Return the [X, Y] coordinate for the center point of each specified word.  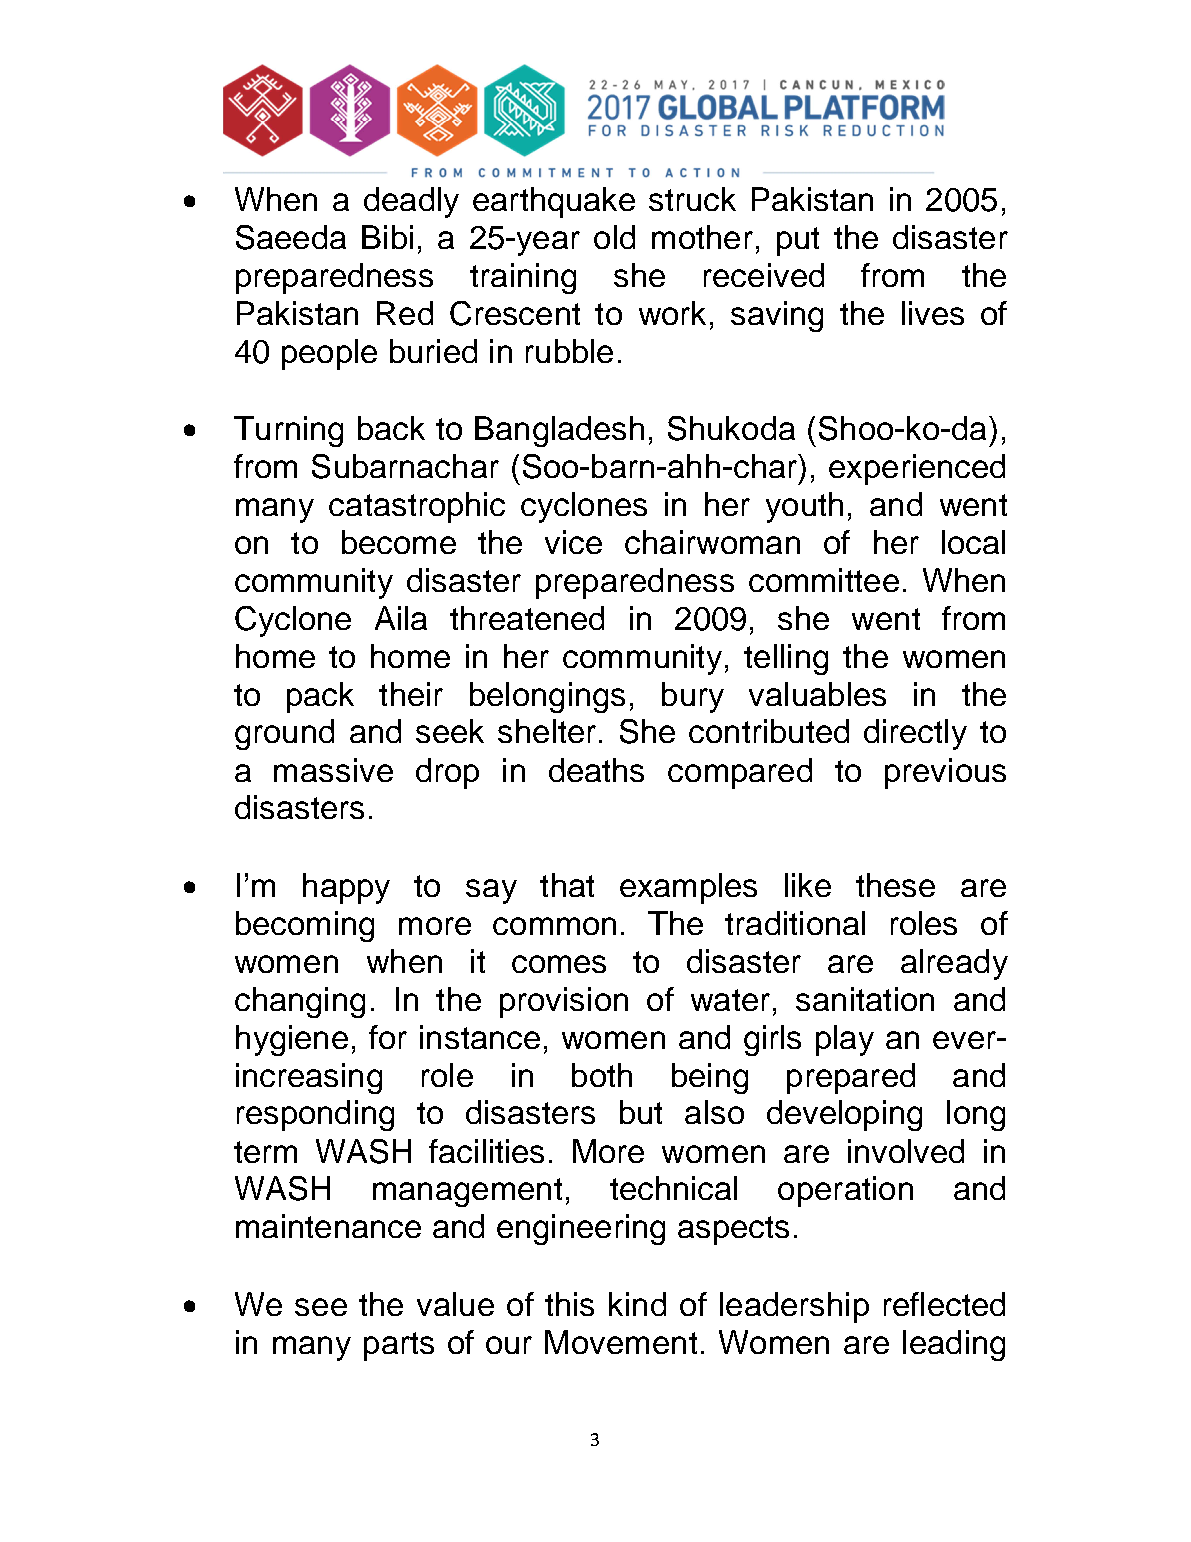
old [614, 237]
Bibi [387, 237]
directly [915, 734]
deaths [596, 770]
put [798, 241]
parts [399, 1346]
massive [333, 770]
